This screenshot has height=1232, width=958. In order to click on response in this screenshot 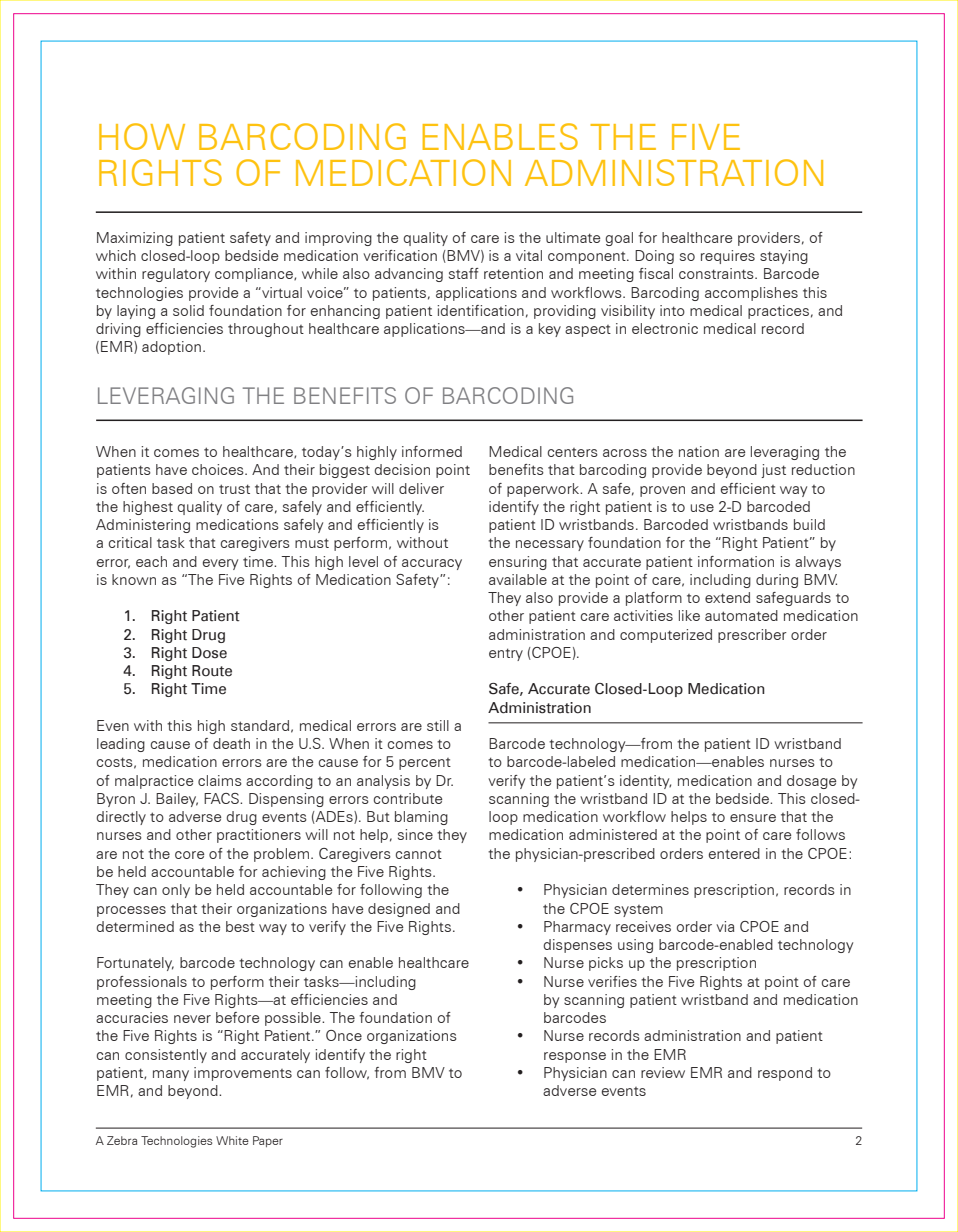, I will do `click(575, 1057)`.
